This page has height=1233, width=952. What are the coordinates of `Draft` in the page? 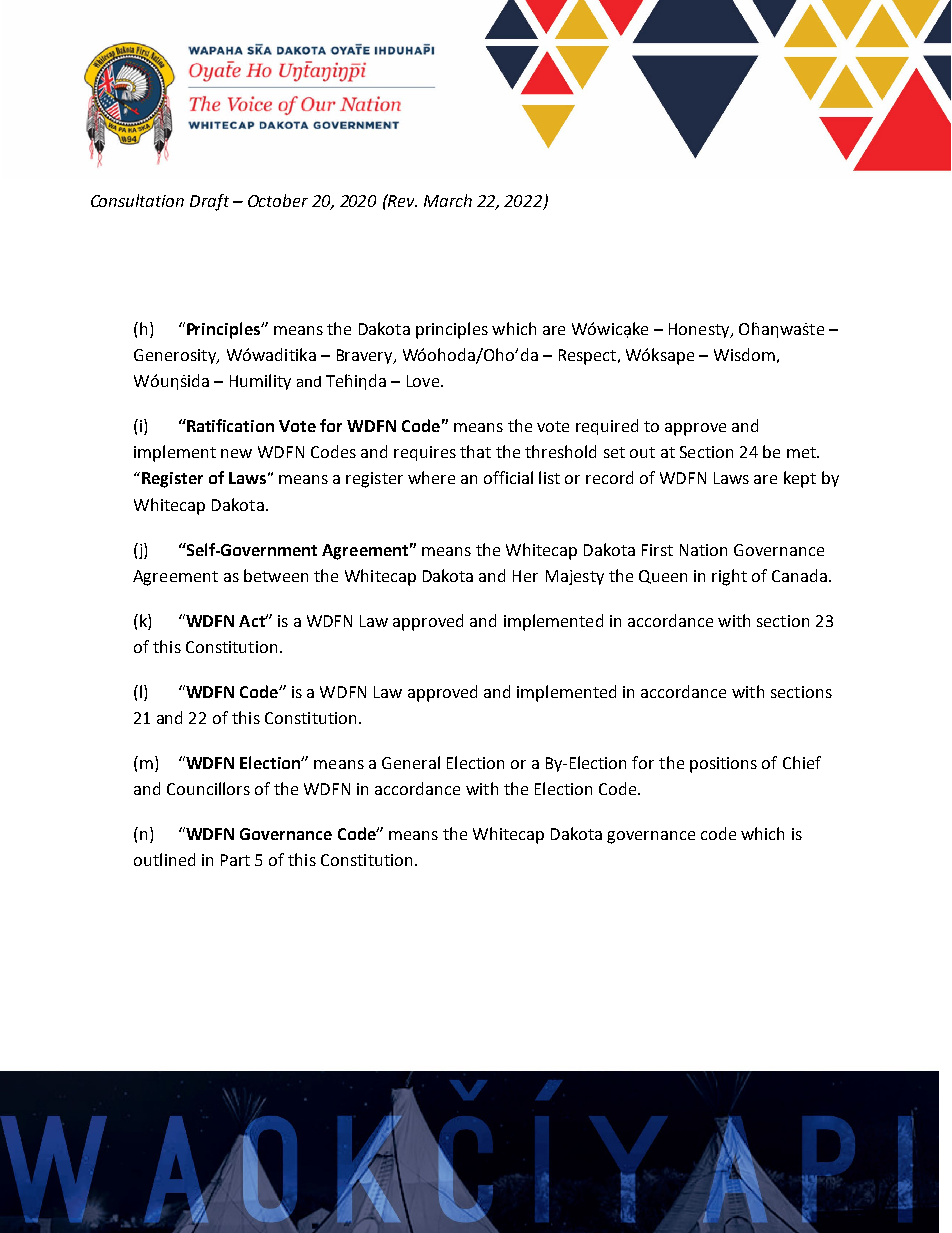 It's located at (209, 202).
